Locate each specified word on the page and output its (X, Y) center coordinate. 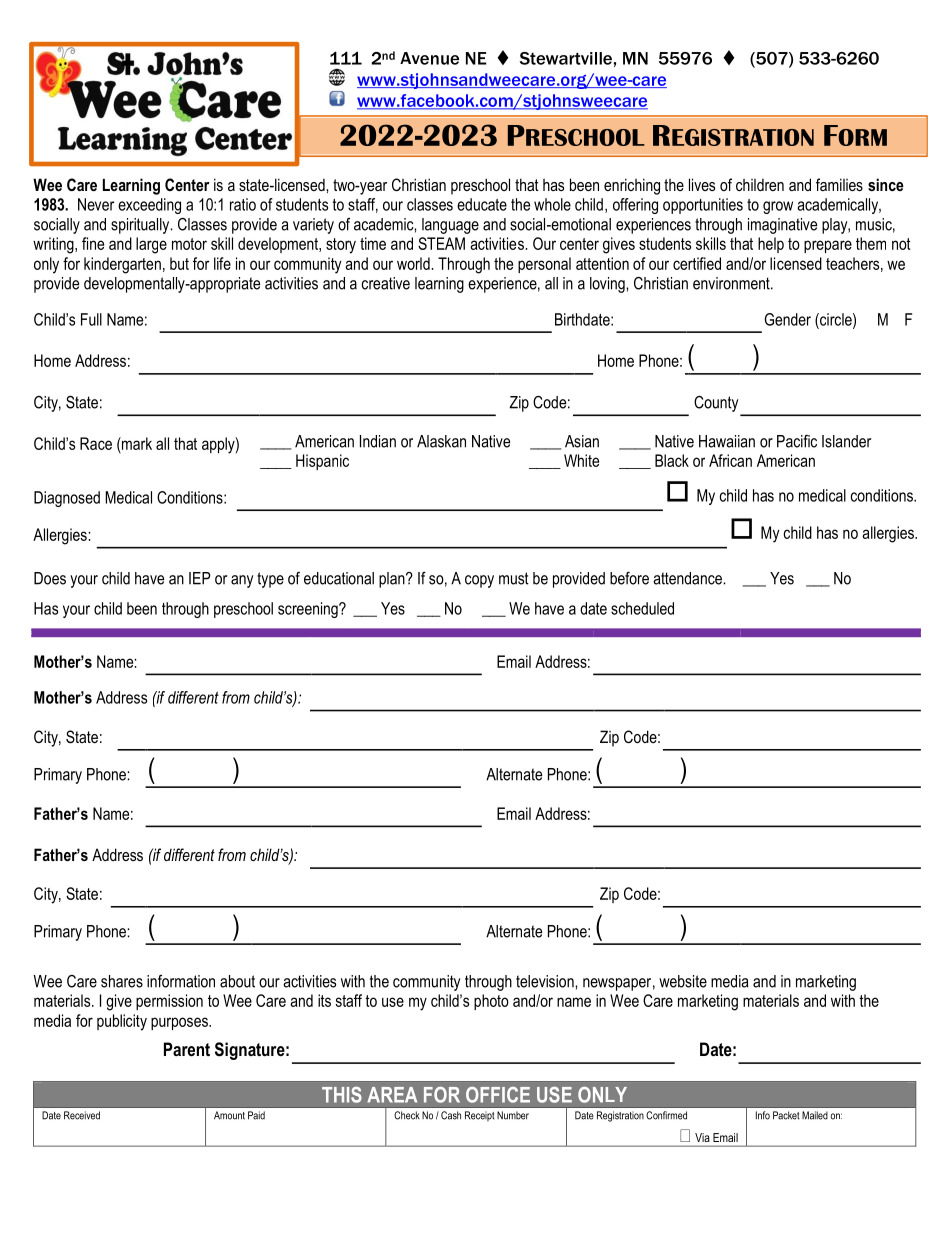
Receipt (480, 1116)
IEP (200, 578)
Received (82, 1115)
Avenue (429, 58)
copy (479, 581)
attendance (688, 578)
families (839, 184)
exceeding (149, 206)
